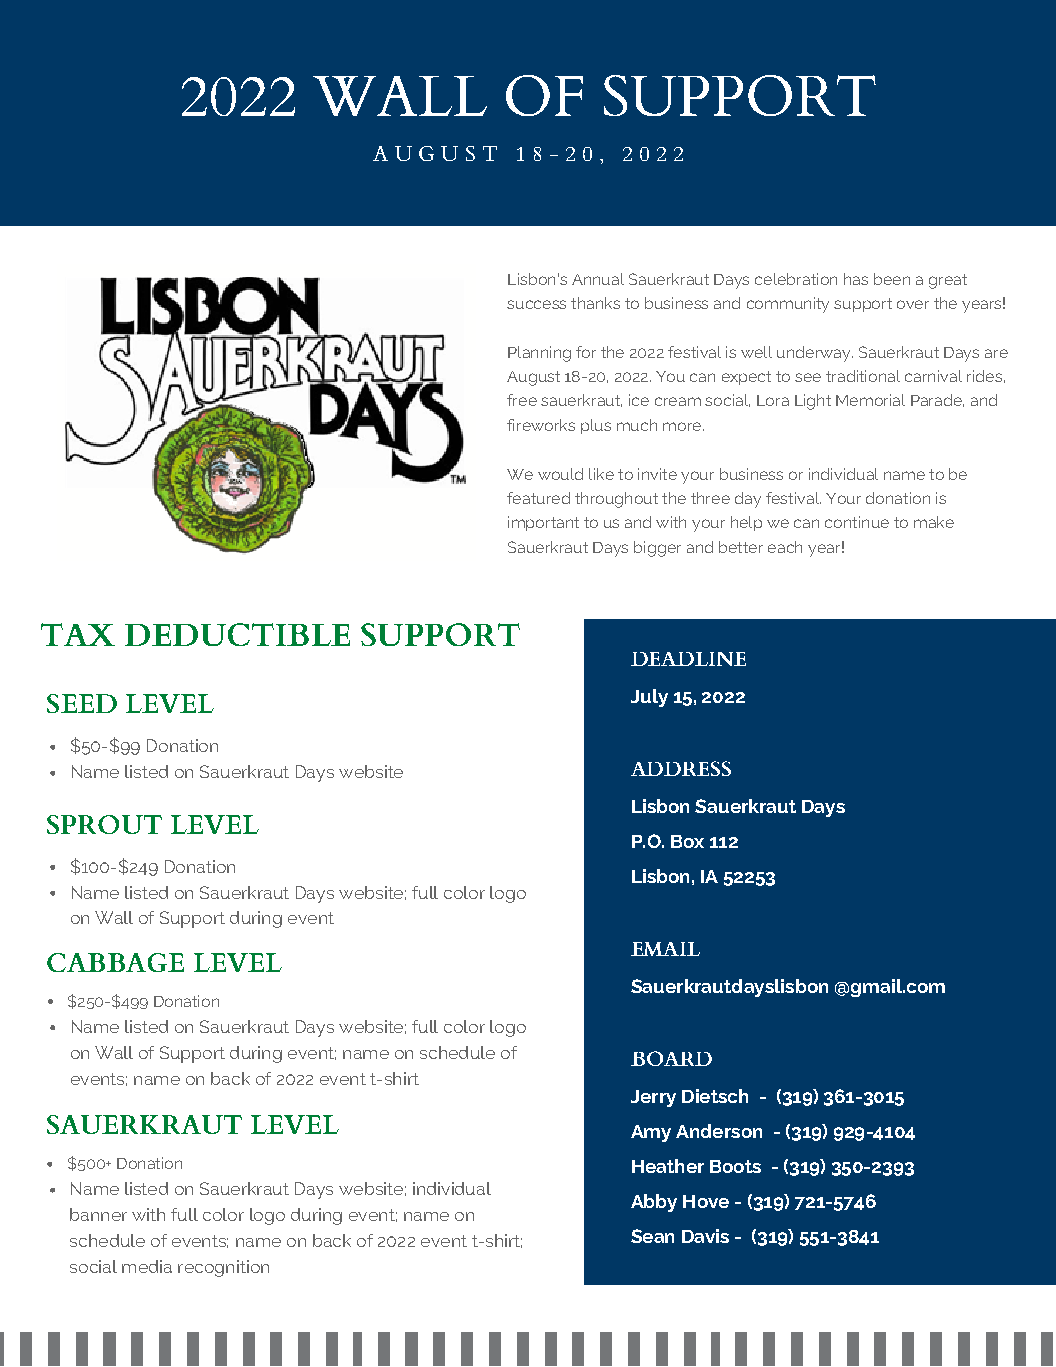  Describe the element at coordinates (687, 841) in the page. I see `Box` at that location.
